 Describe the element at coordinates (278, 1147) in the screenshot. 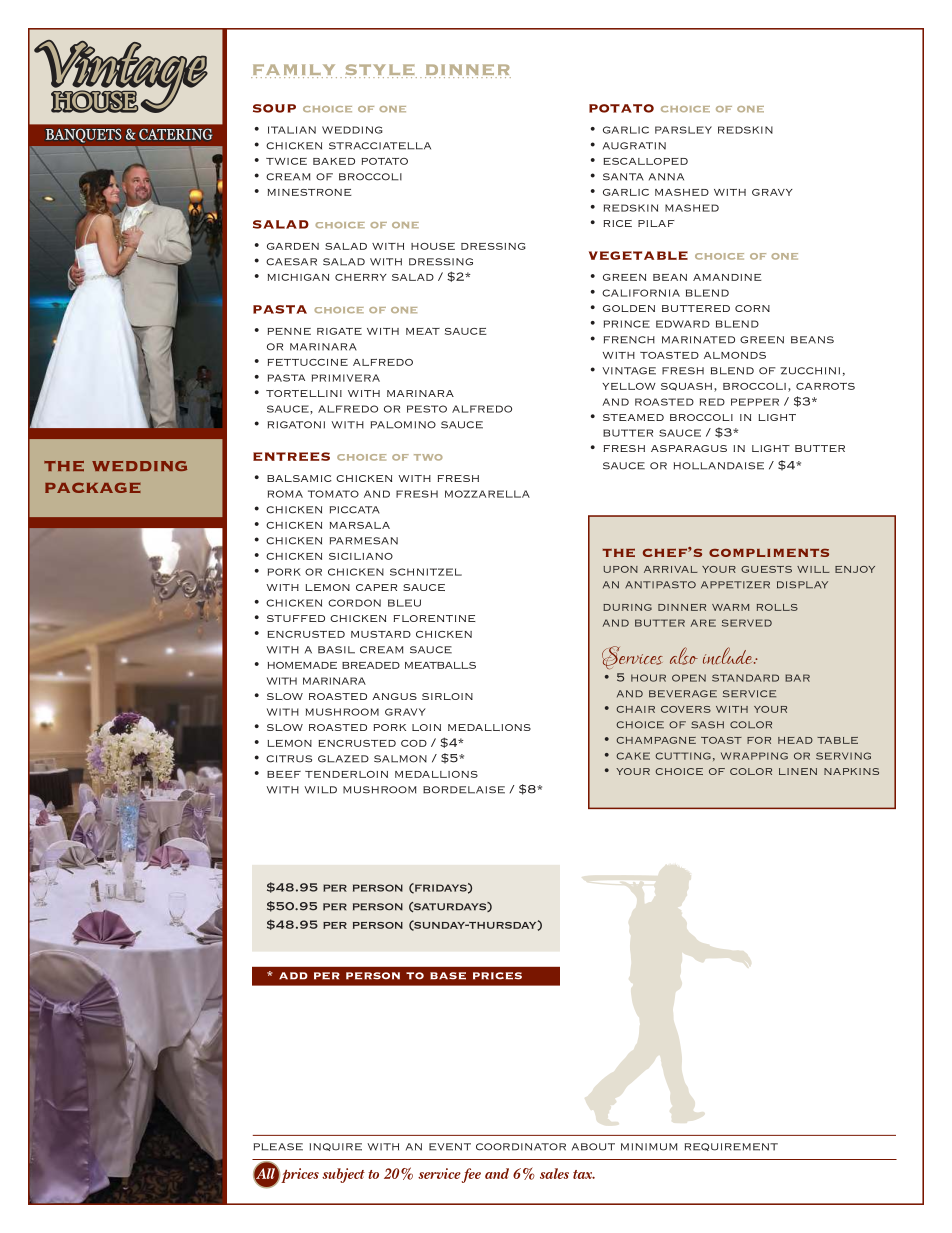

I see `please` at that location.
